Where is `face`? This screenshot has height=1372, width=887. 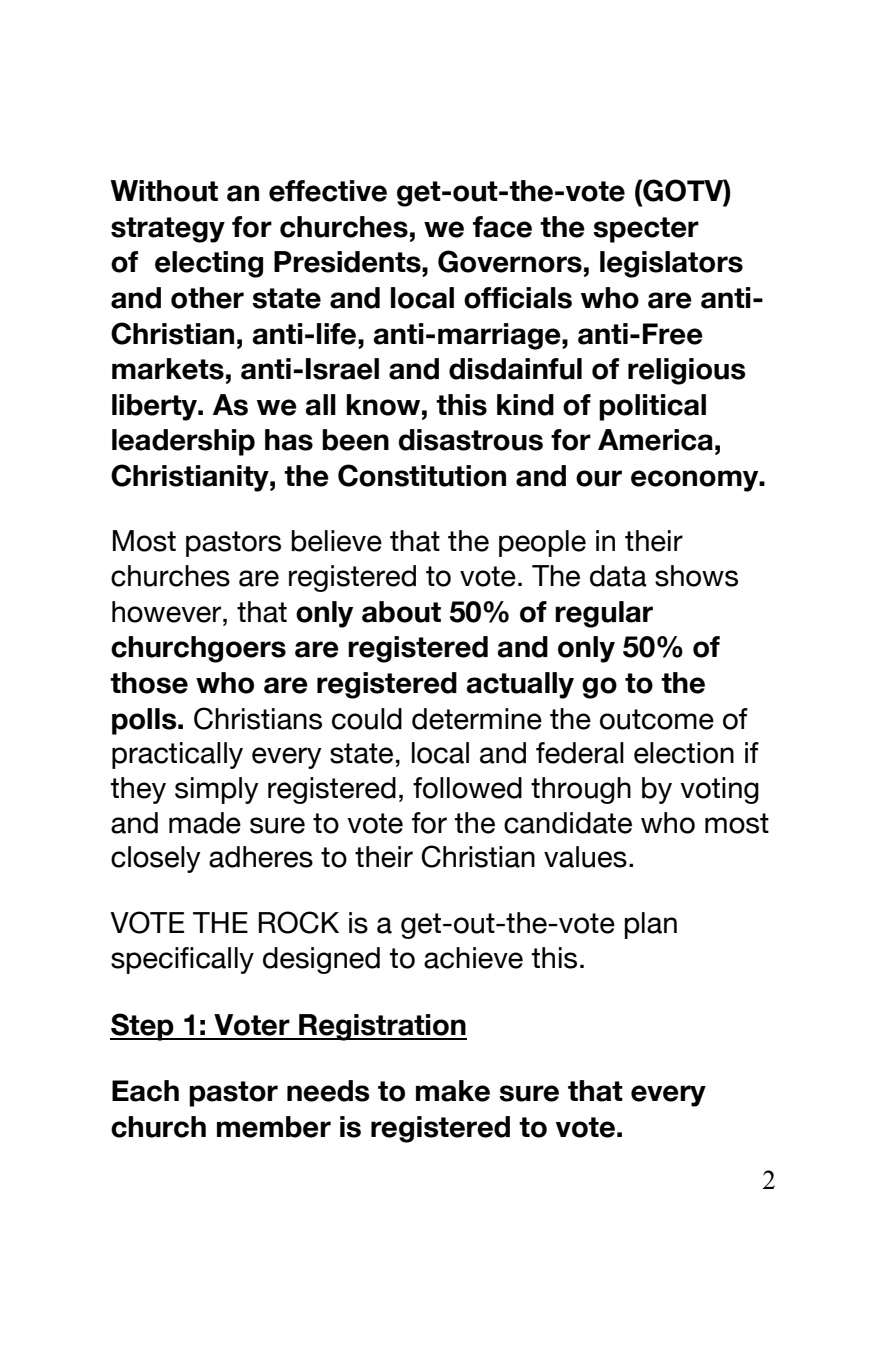 face is located at coordinates (502, 227).
